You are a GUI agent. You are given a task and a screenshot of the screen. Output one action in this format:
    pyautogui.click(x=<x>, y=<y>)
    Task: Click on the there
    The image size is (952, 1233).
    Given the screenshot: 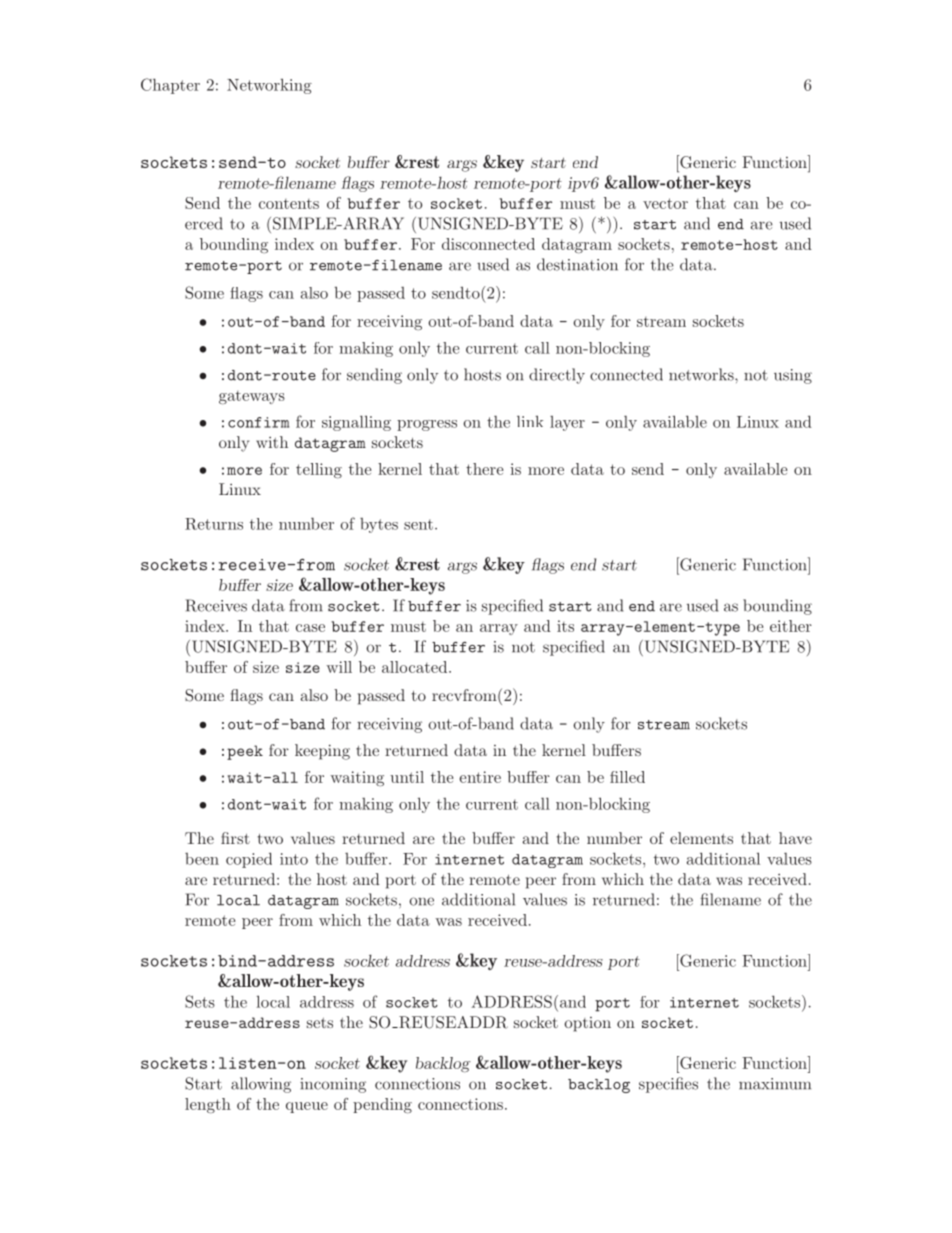 What is the action you would take?
    pyautogui.click(x=484, y=469)
